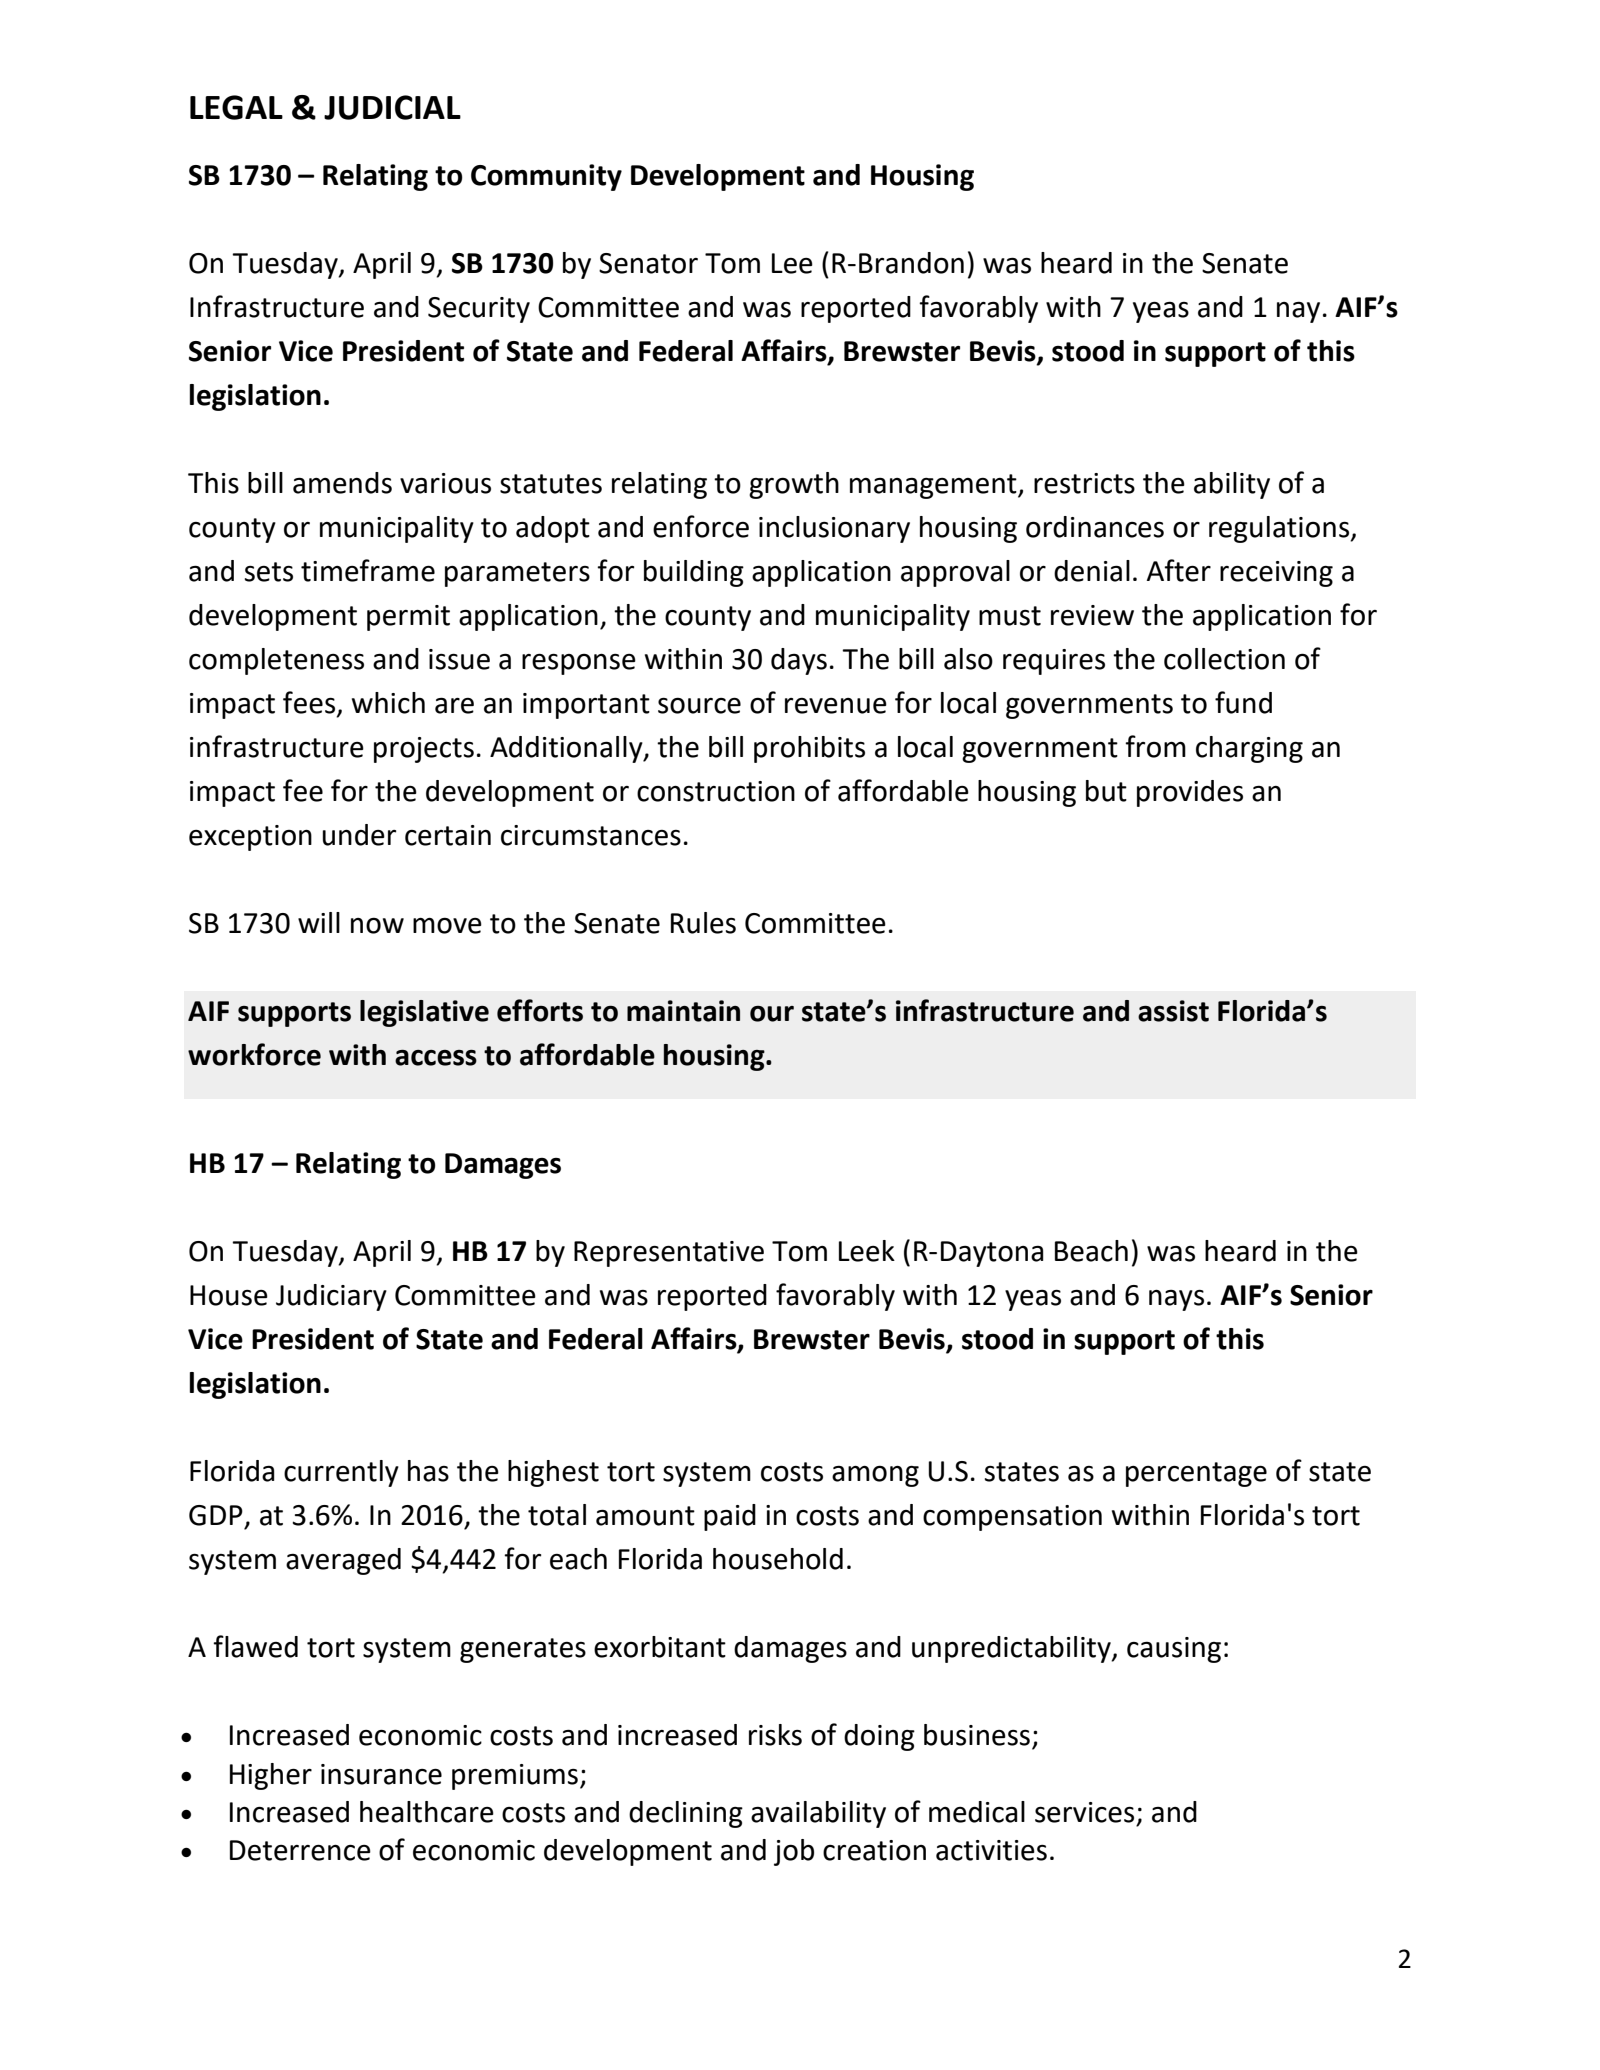 Image resolution: width=1600 pixels, height=2070 pixels. What do you see at coordinates (381, 1774) in the screenshot?
I see `insurance` at bounding box center [381, 1774].
